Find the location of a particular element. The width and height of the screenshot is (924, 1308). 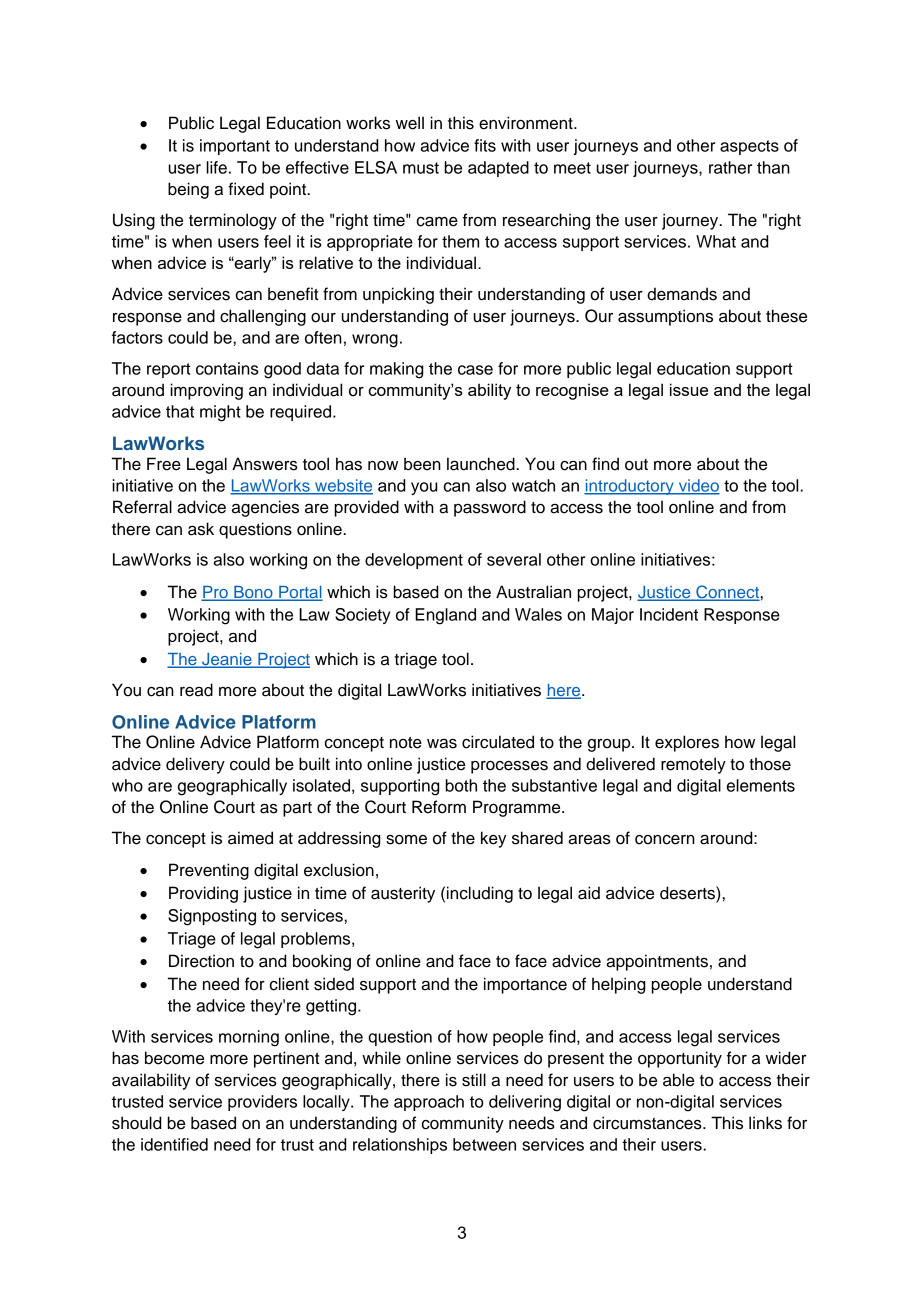

identified is located at coordinates (174, 1144).
